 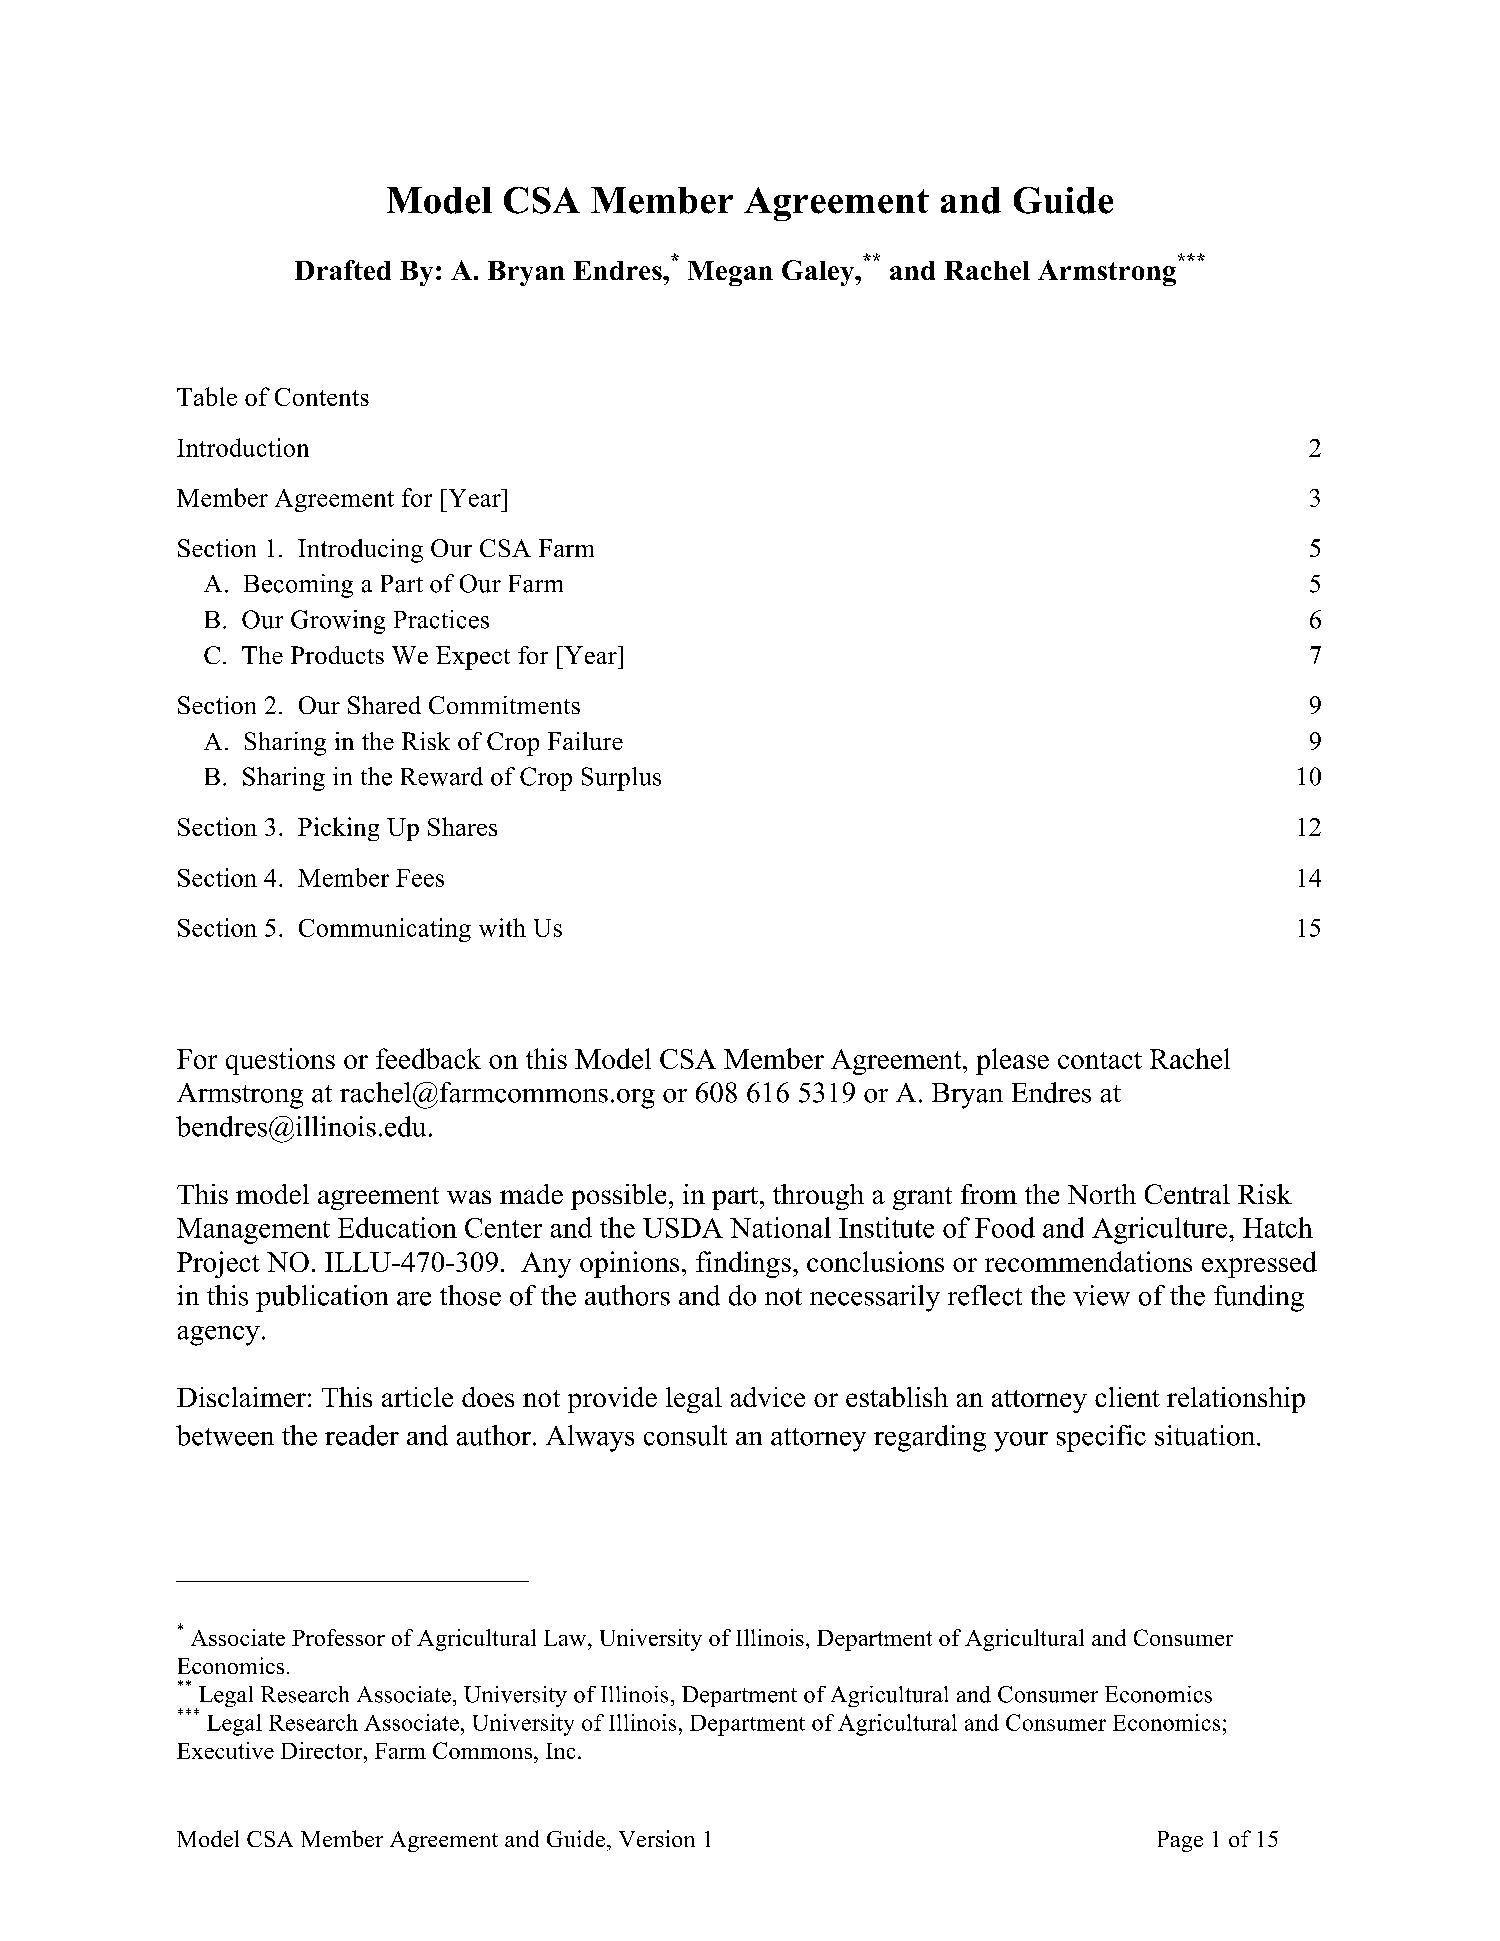 What do you see at coordinates (1180, 1841) in the screenshot?
I see `Page` at bounding box center [1180, 1841].
